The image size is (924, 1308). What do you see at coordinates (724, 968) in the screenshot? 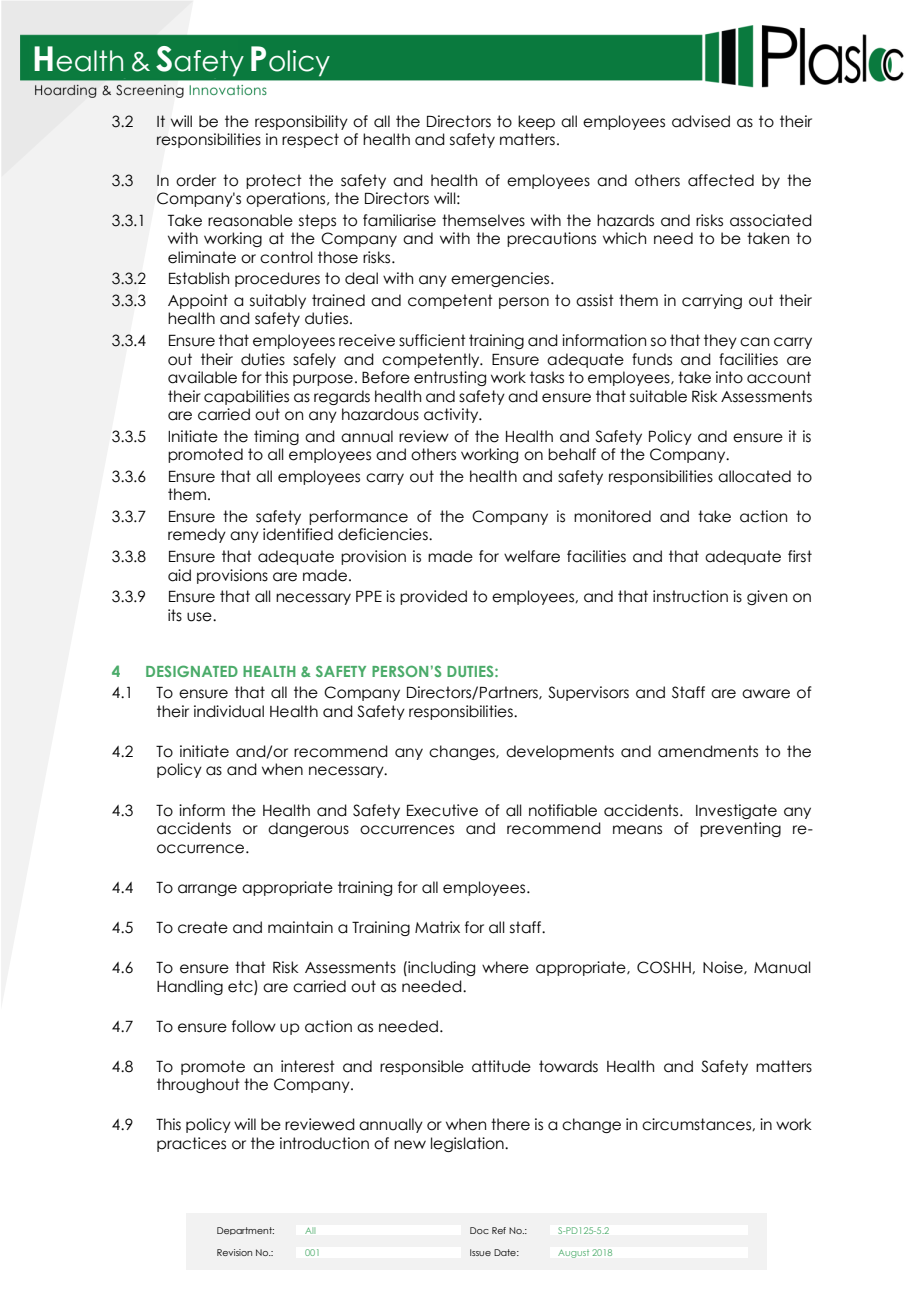
I see `Noise` at bounding box center [724, 968].
